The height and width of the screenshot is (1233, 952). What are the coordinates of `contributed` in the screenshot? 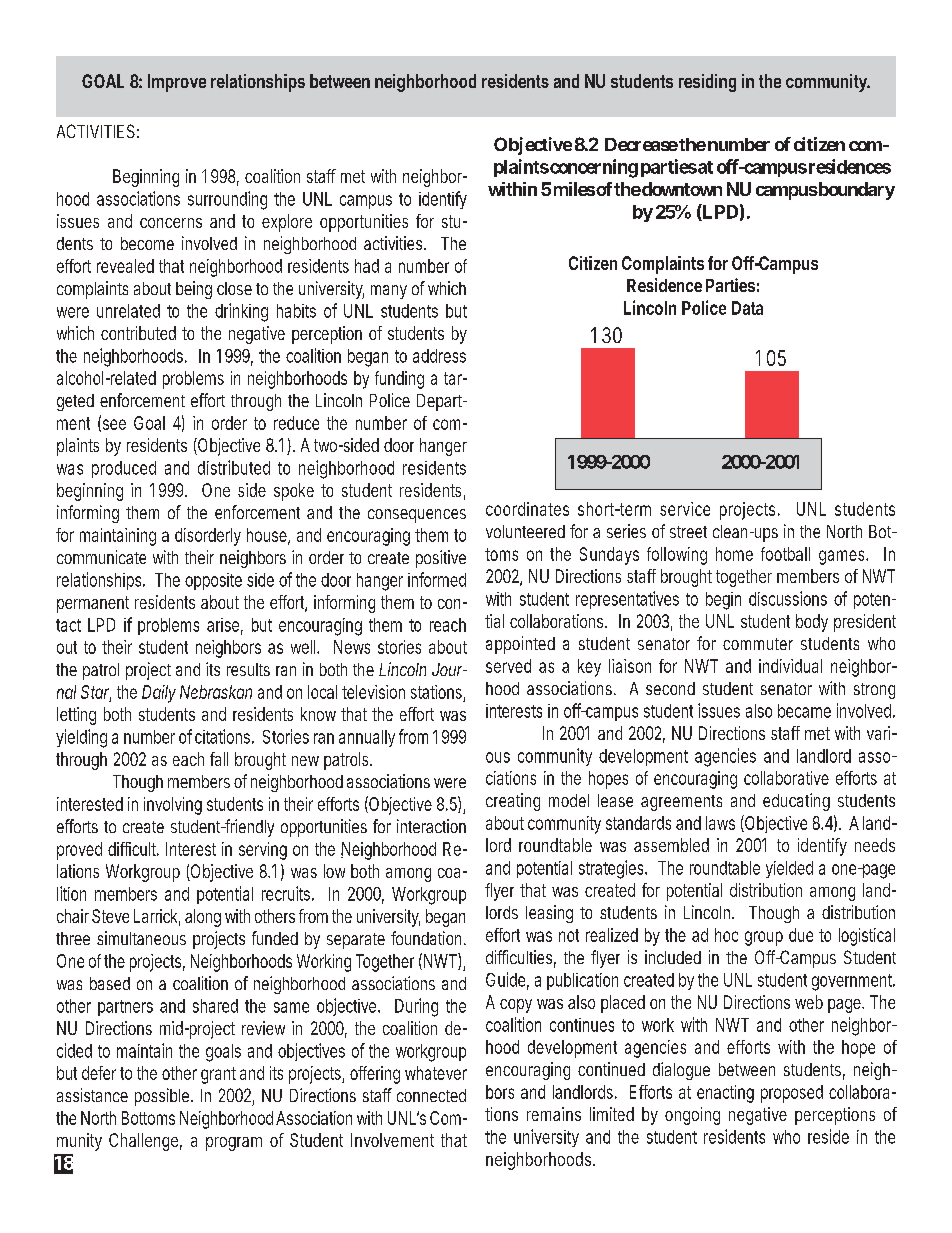 It's located at (138, 333).
